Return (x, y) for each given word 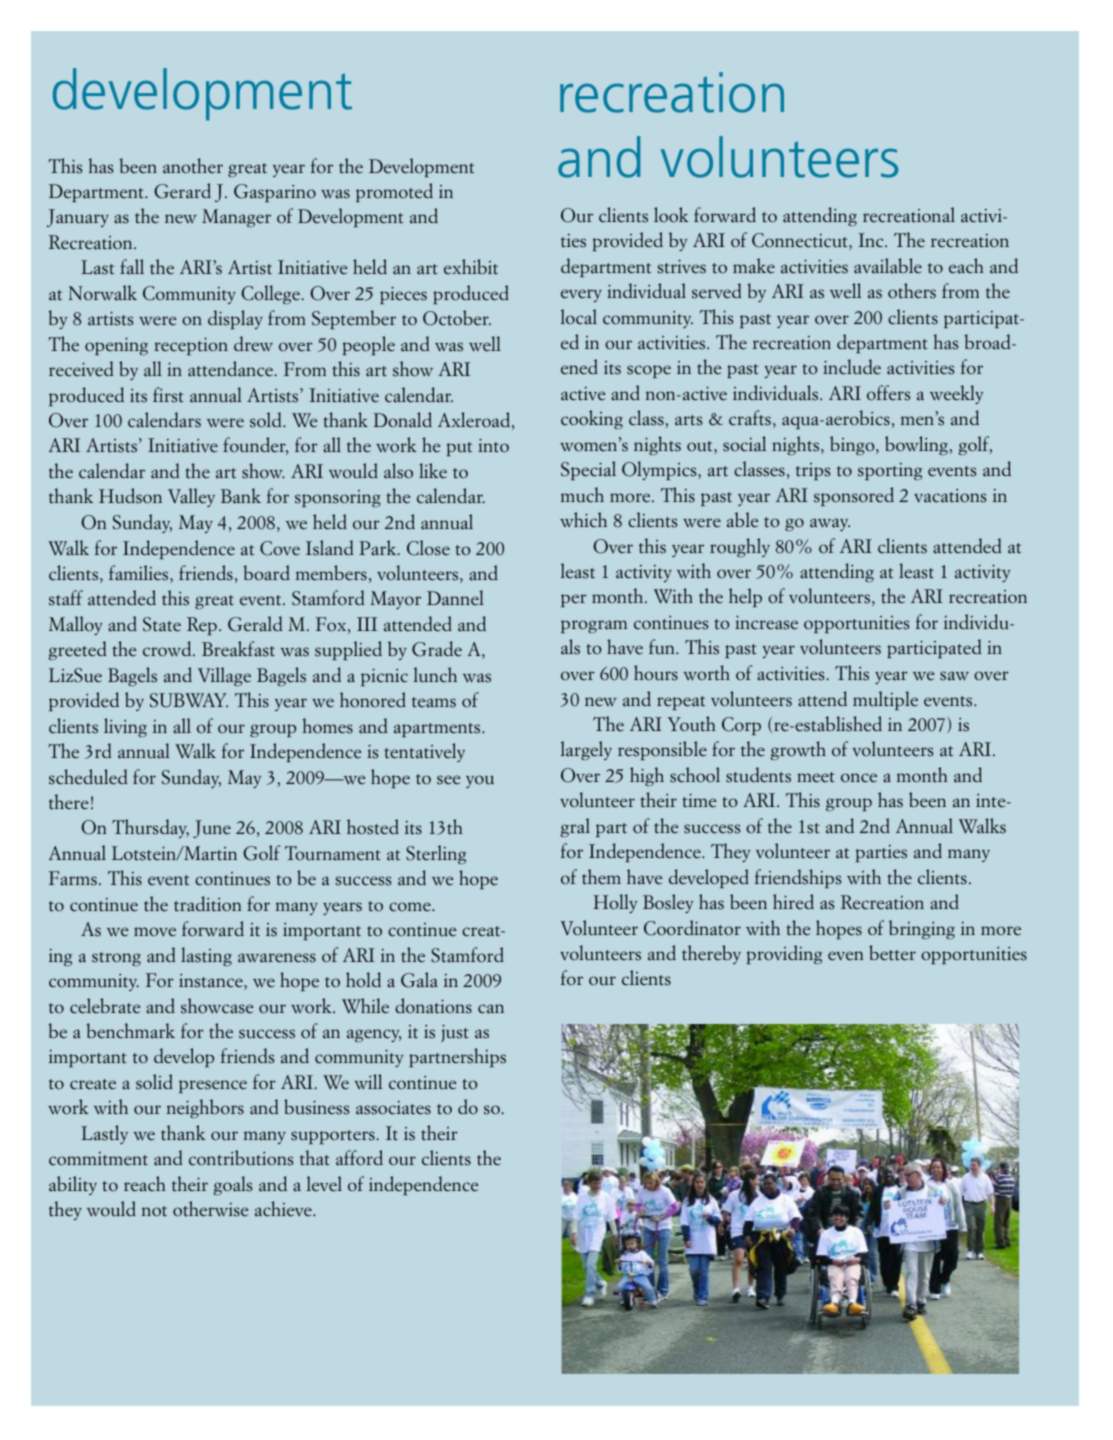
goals (233, 1185)
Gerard (182, 191)
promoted (394, 192)
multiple (885, 700)
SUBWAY (189, 700)
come (411, 907)
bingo (853, 445)
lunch (435, 675)
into (493, 445)
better (892, 953)
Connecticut (801, 241)
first (168, 395)
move (155, 932)
